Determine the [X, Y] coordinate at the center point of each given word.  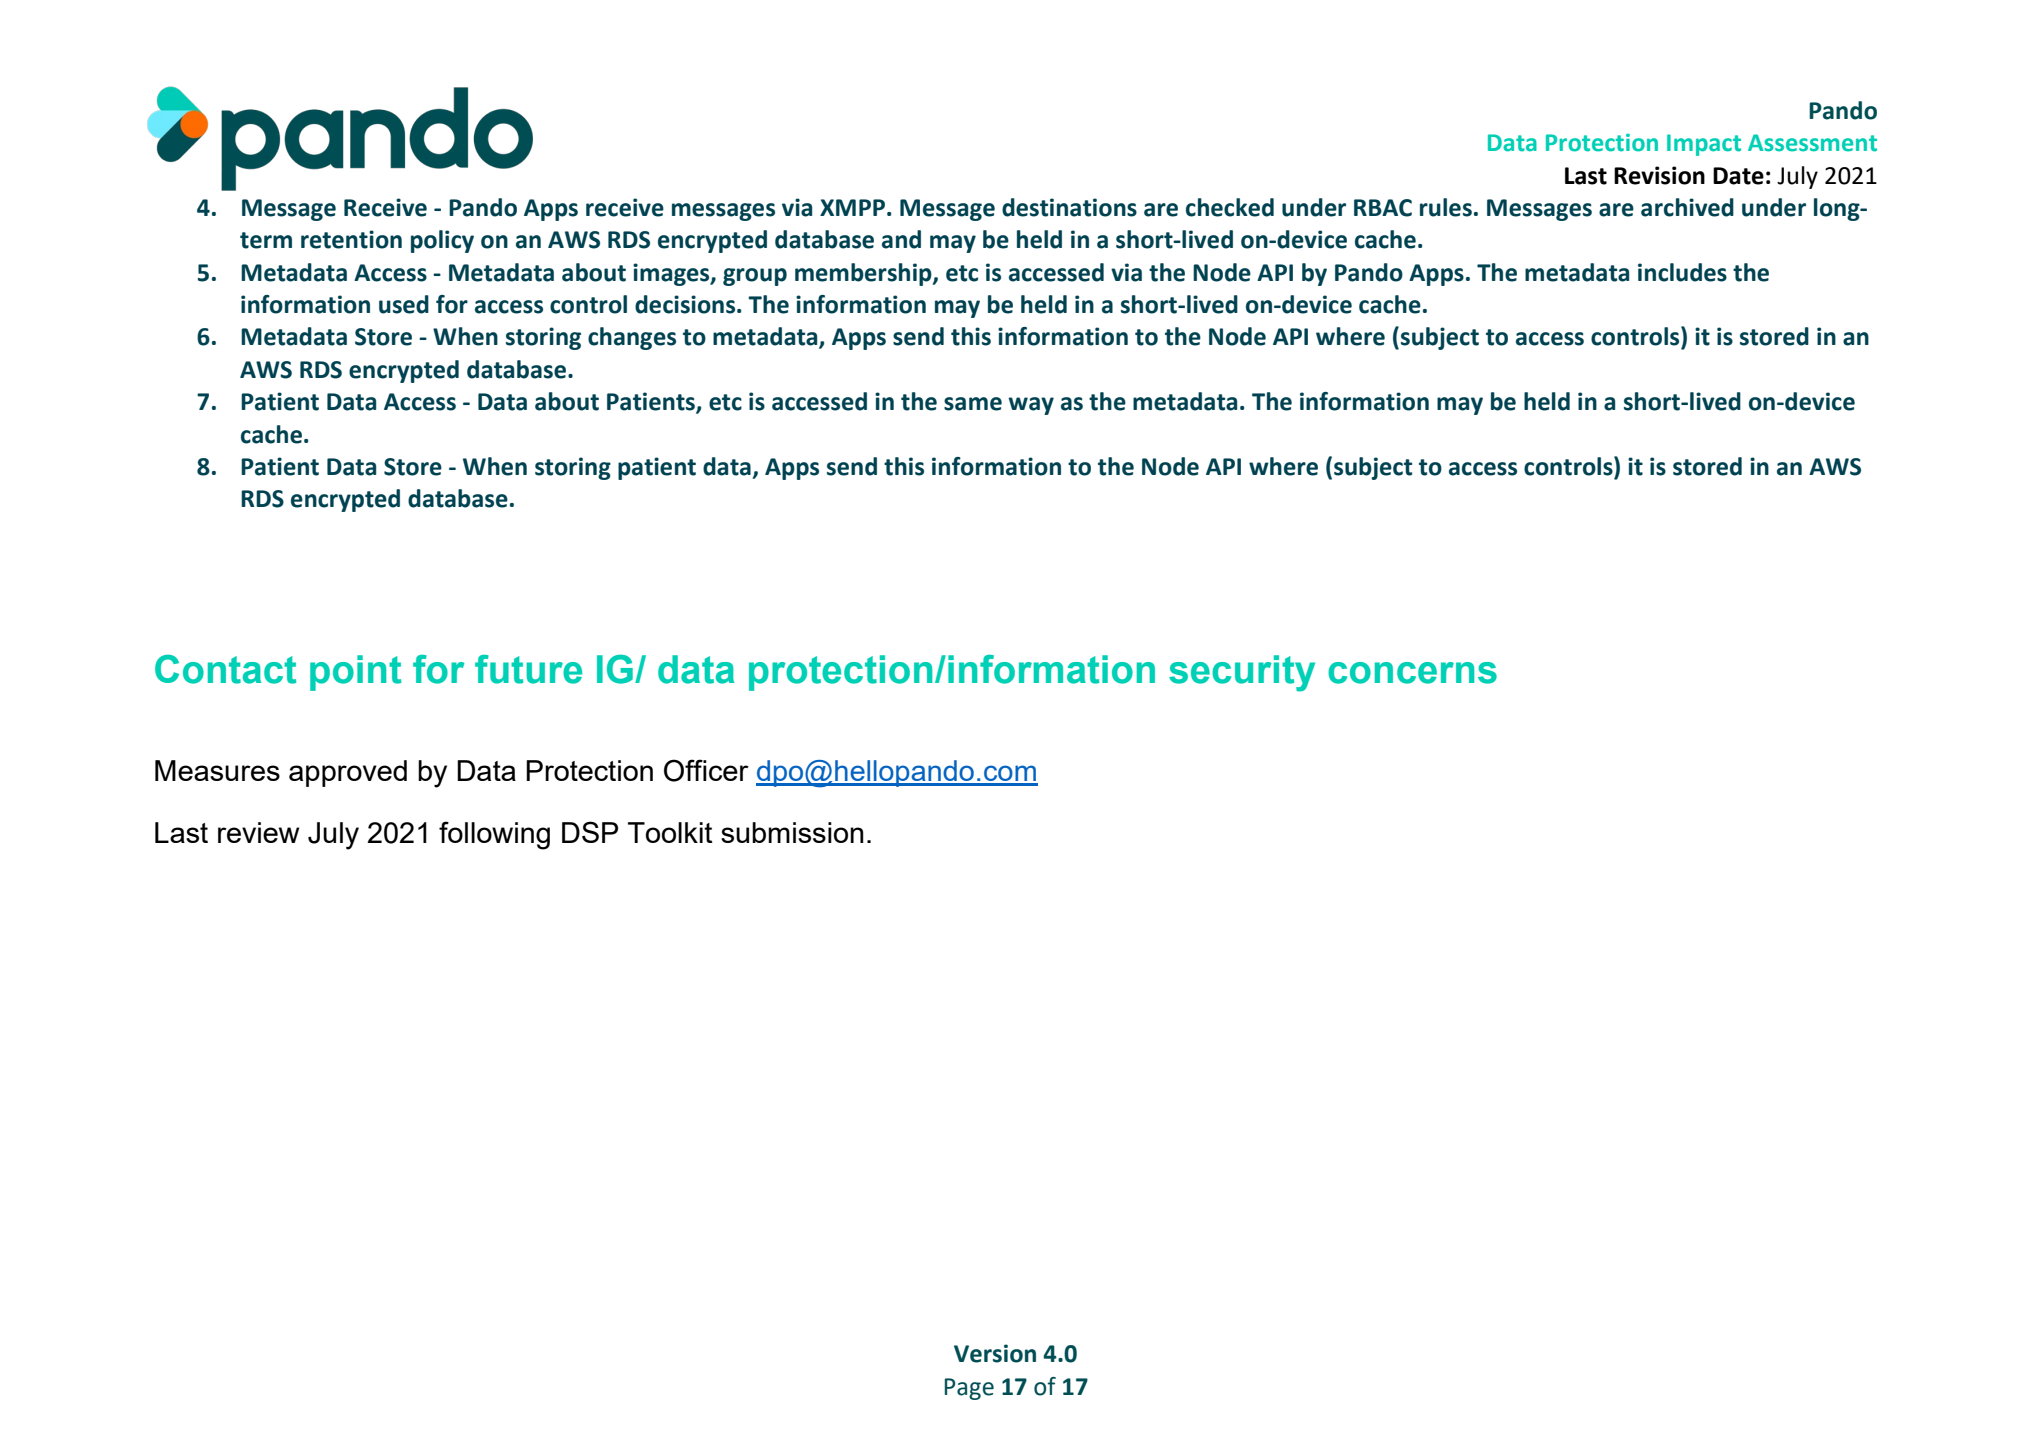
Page [969, 1389]
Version [995, 1353]
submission [792, 832]
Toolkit [670, 832]
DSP [590, 832]
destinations [1069, 207]
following [494, 835]
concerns [1412, 673]
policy [442, 241]
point [355, 673]
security [1242, 673]
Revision [1659, 175]
